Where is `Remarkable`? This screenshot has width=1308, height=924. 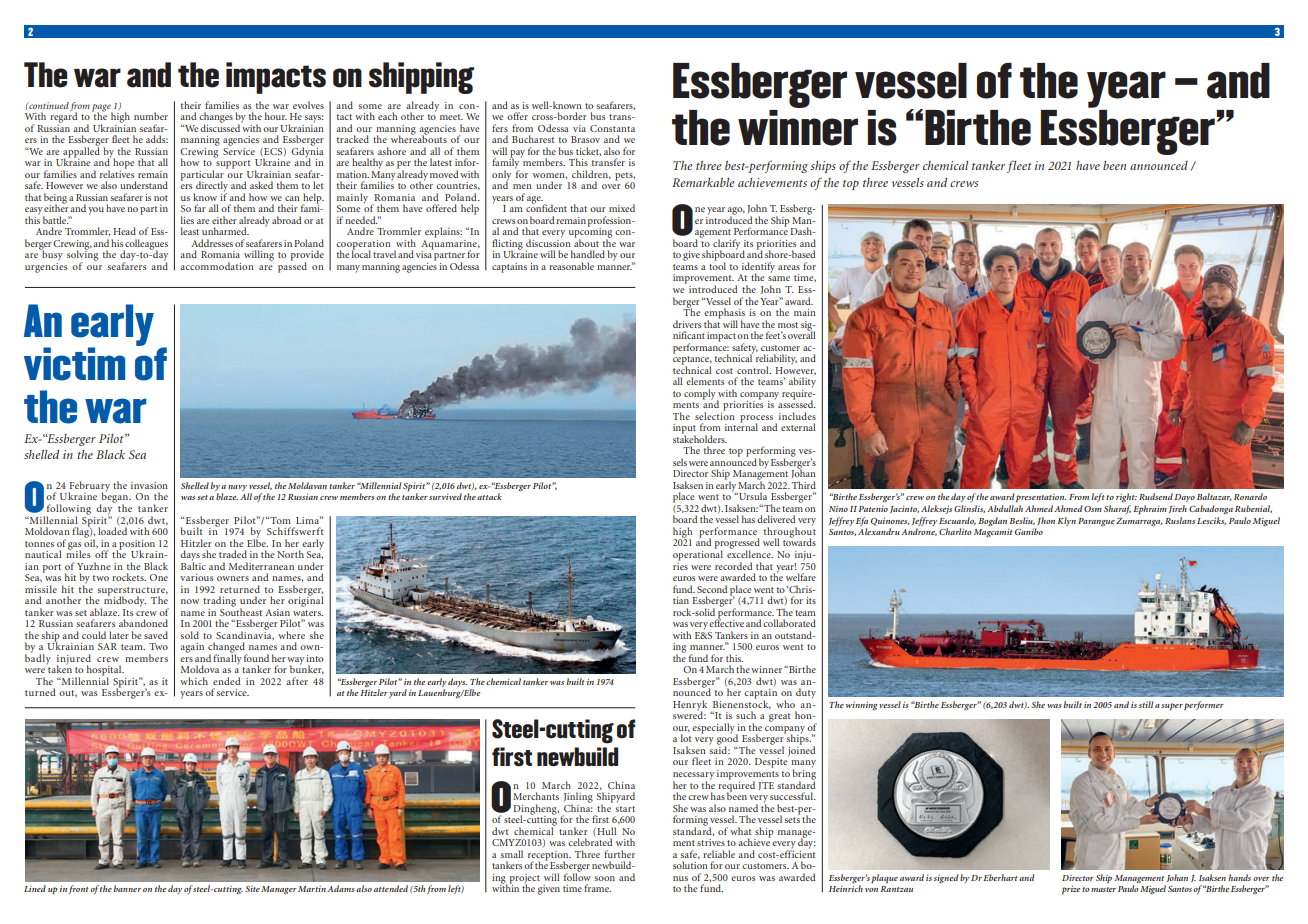
Remarkable is located at coordinates (703, 182).
